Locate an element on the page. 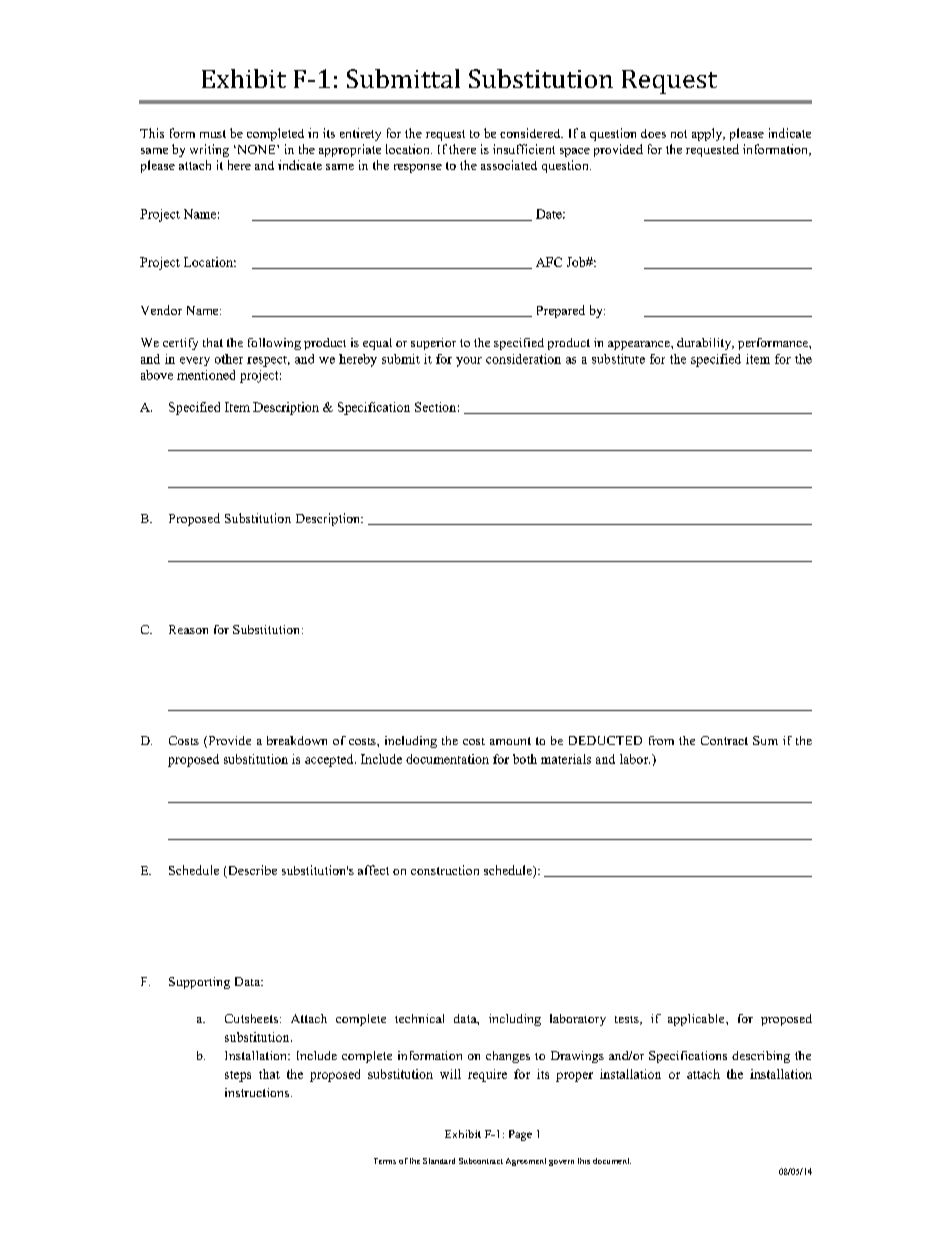 The image size is (952, 1233). response is located at coordinates (418, 168).
